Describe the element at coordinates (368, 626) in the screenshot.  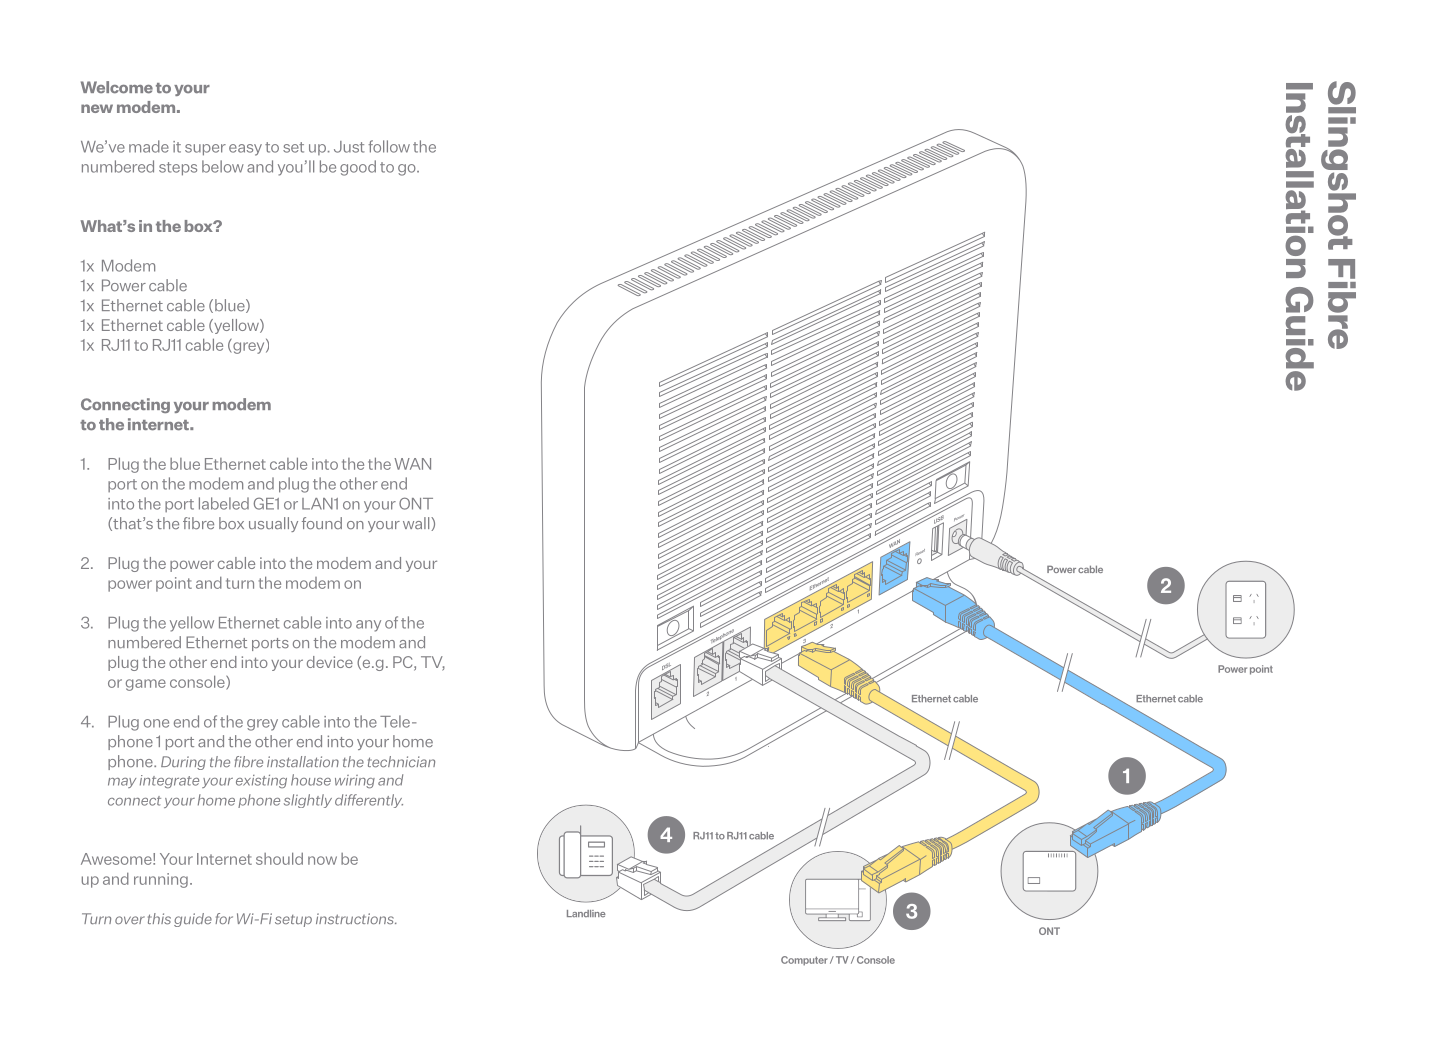
I see `any` at that location.
